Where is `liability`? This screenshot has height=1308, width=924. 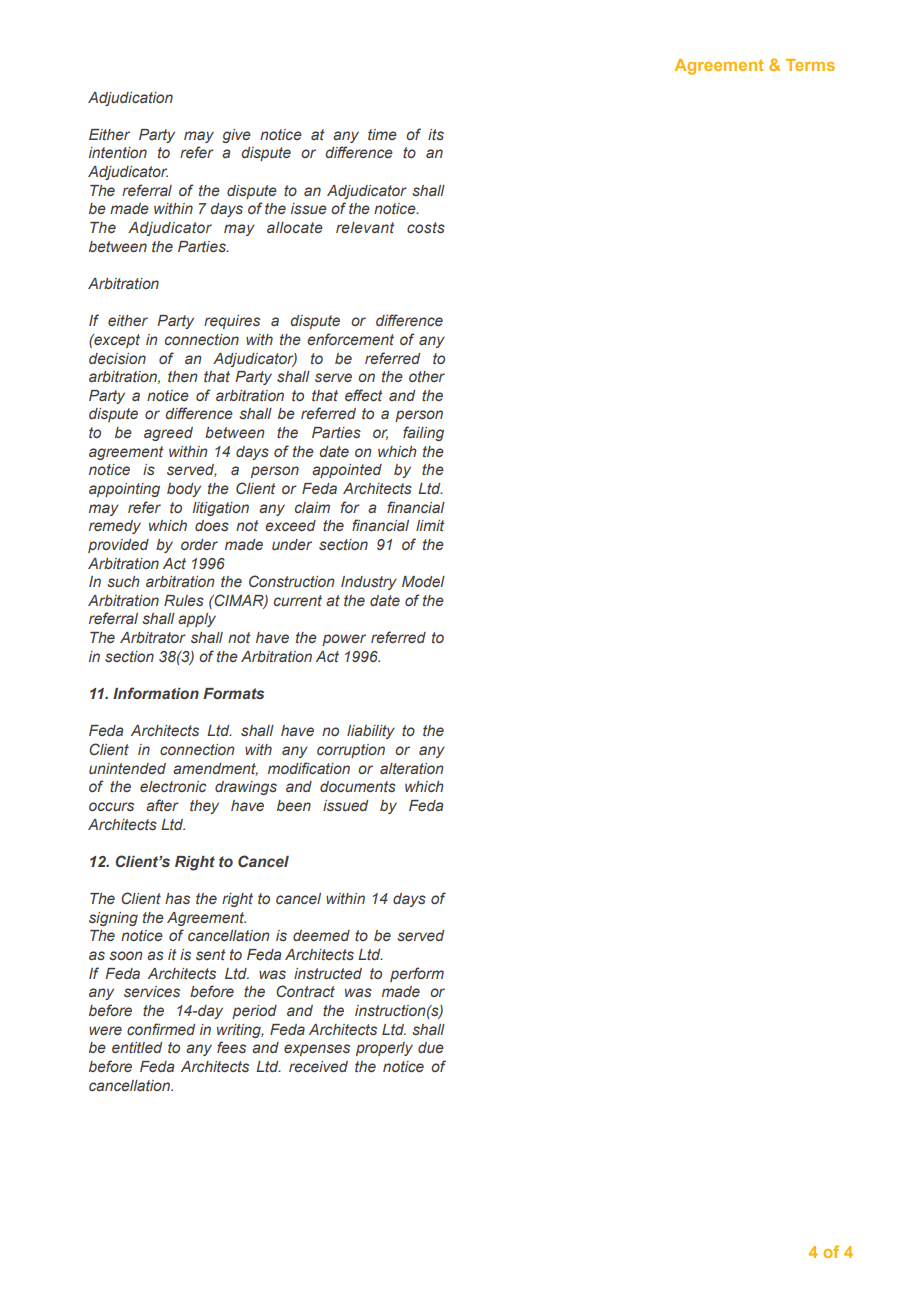
liability is located at coordinates (371, 732).
